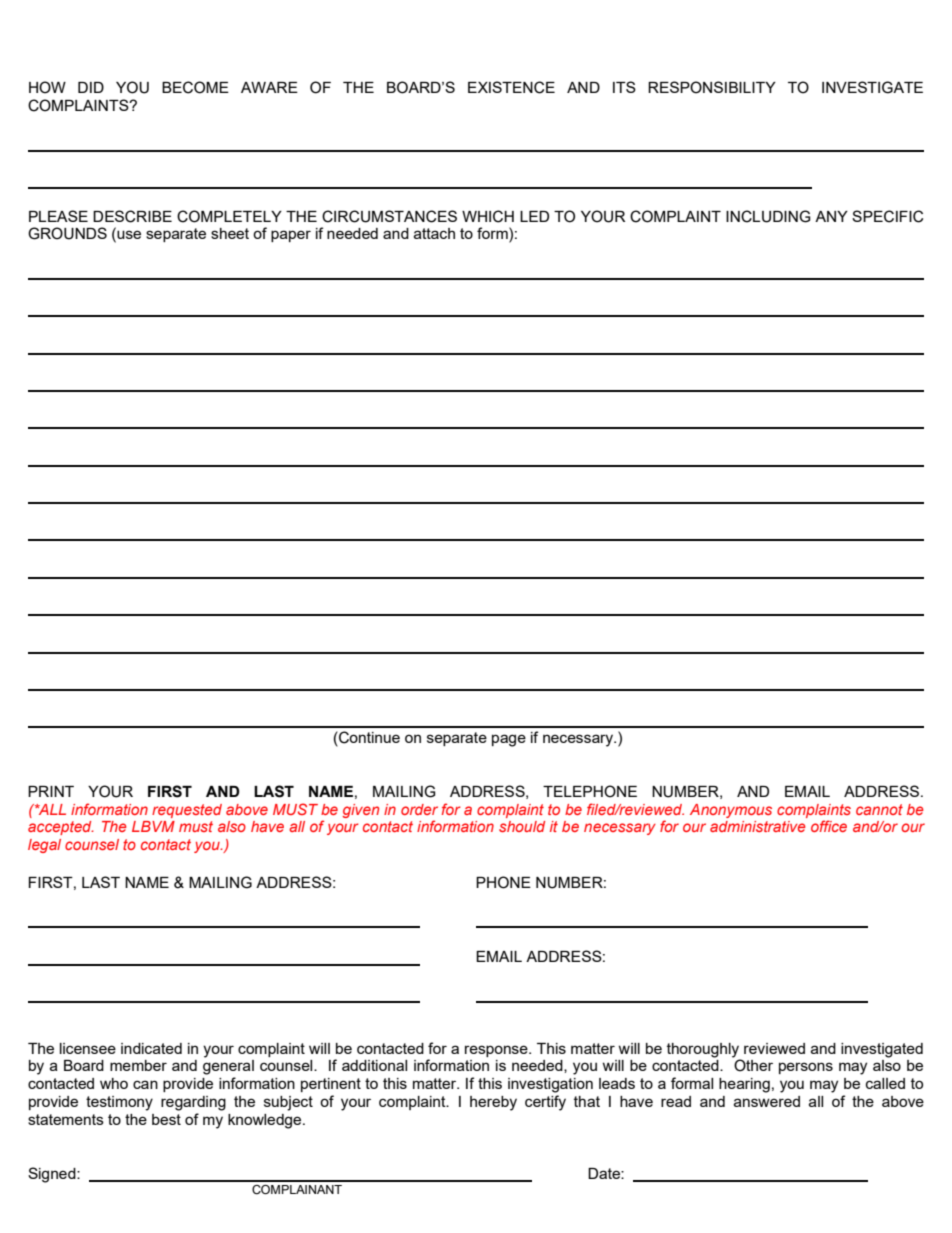 This document has width=952, height=1233. Describe the element at coordinates (187, 811) in the document. I see `requested` at that location.
